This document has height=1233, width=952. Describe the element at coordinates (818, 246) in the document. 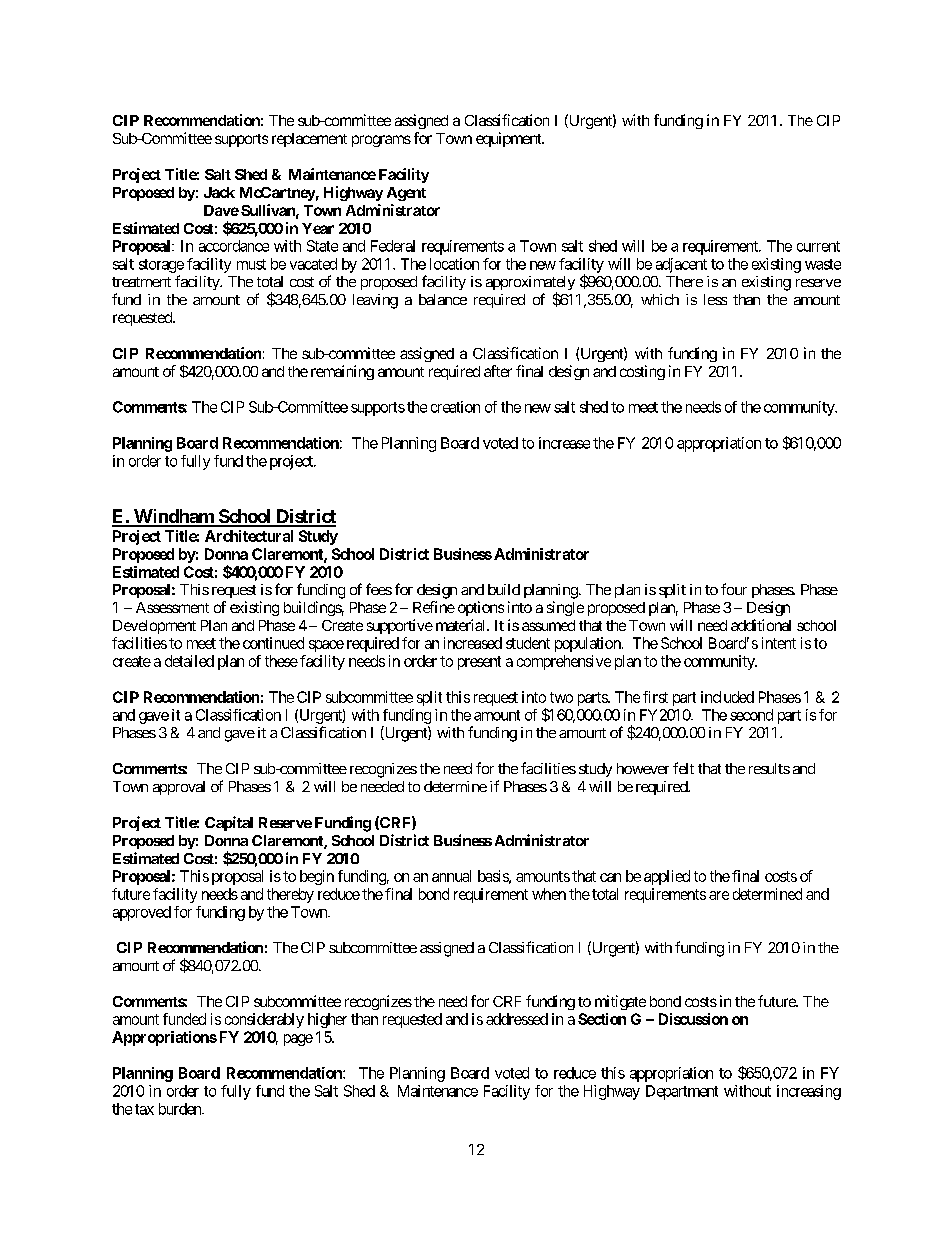

I see `current` at that location.
